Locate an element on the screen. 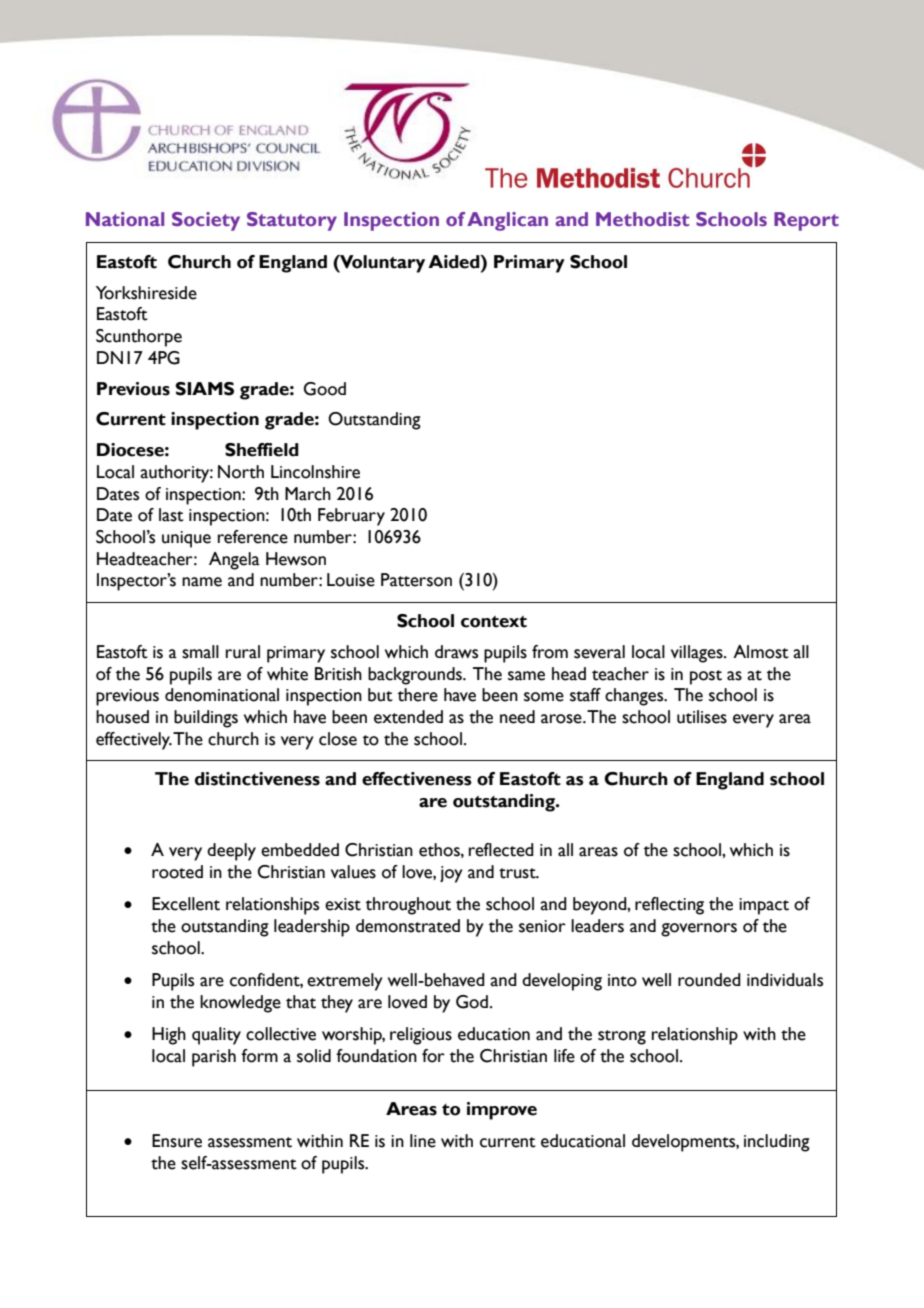 Image resolution: width=924 pixels, height=1308 pixels. Excellent is located at coordinates (186, 904).
